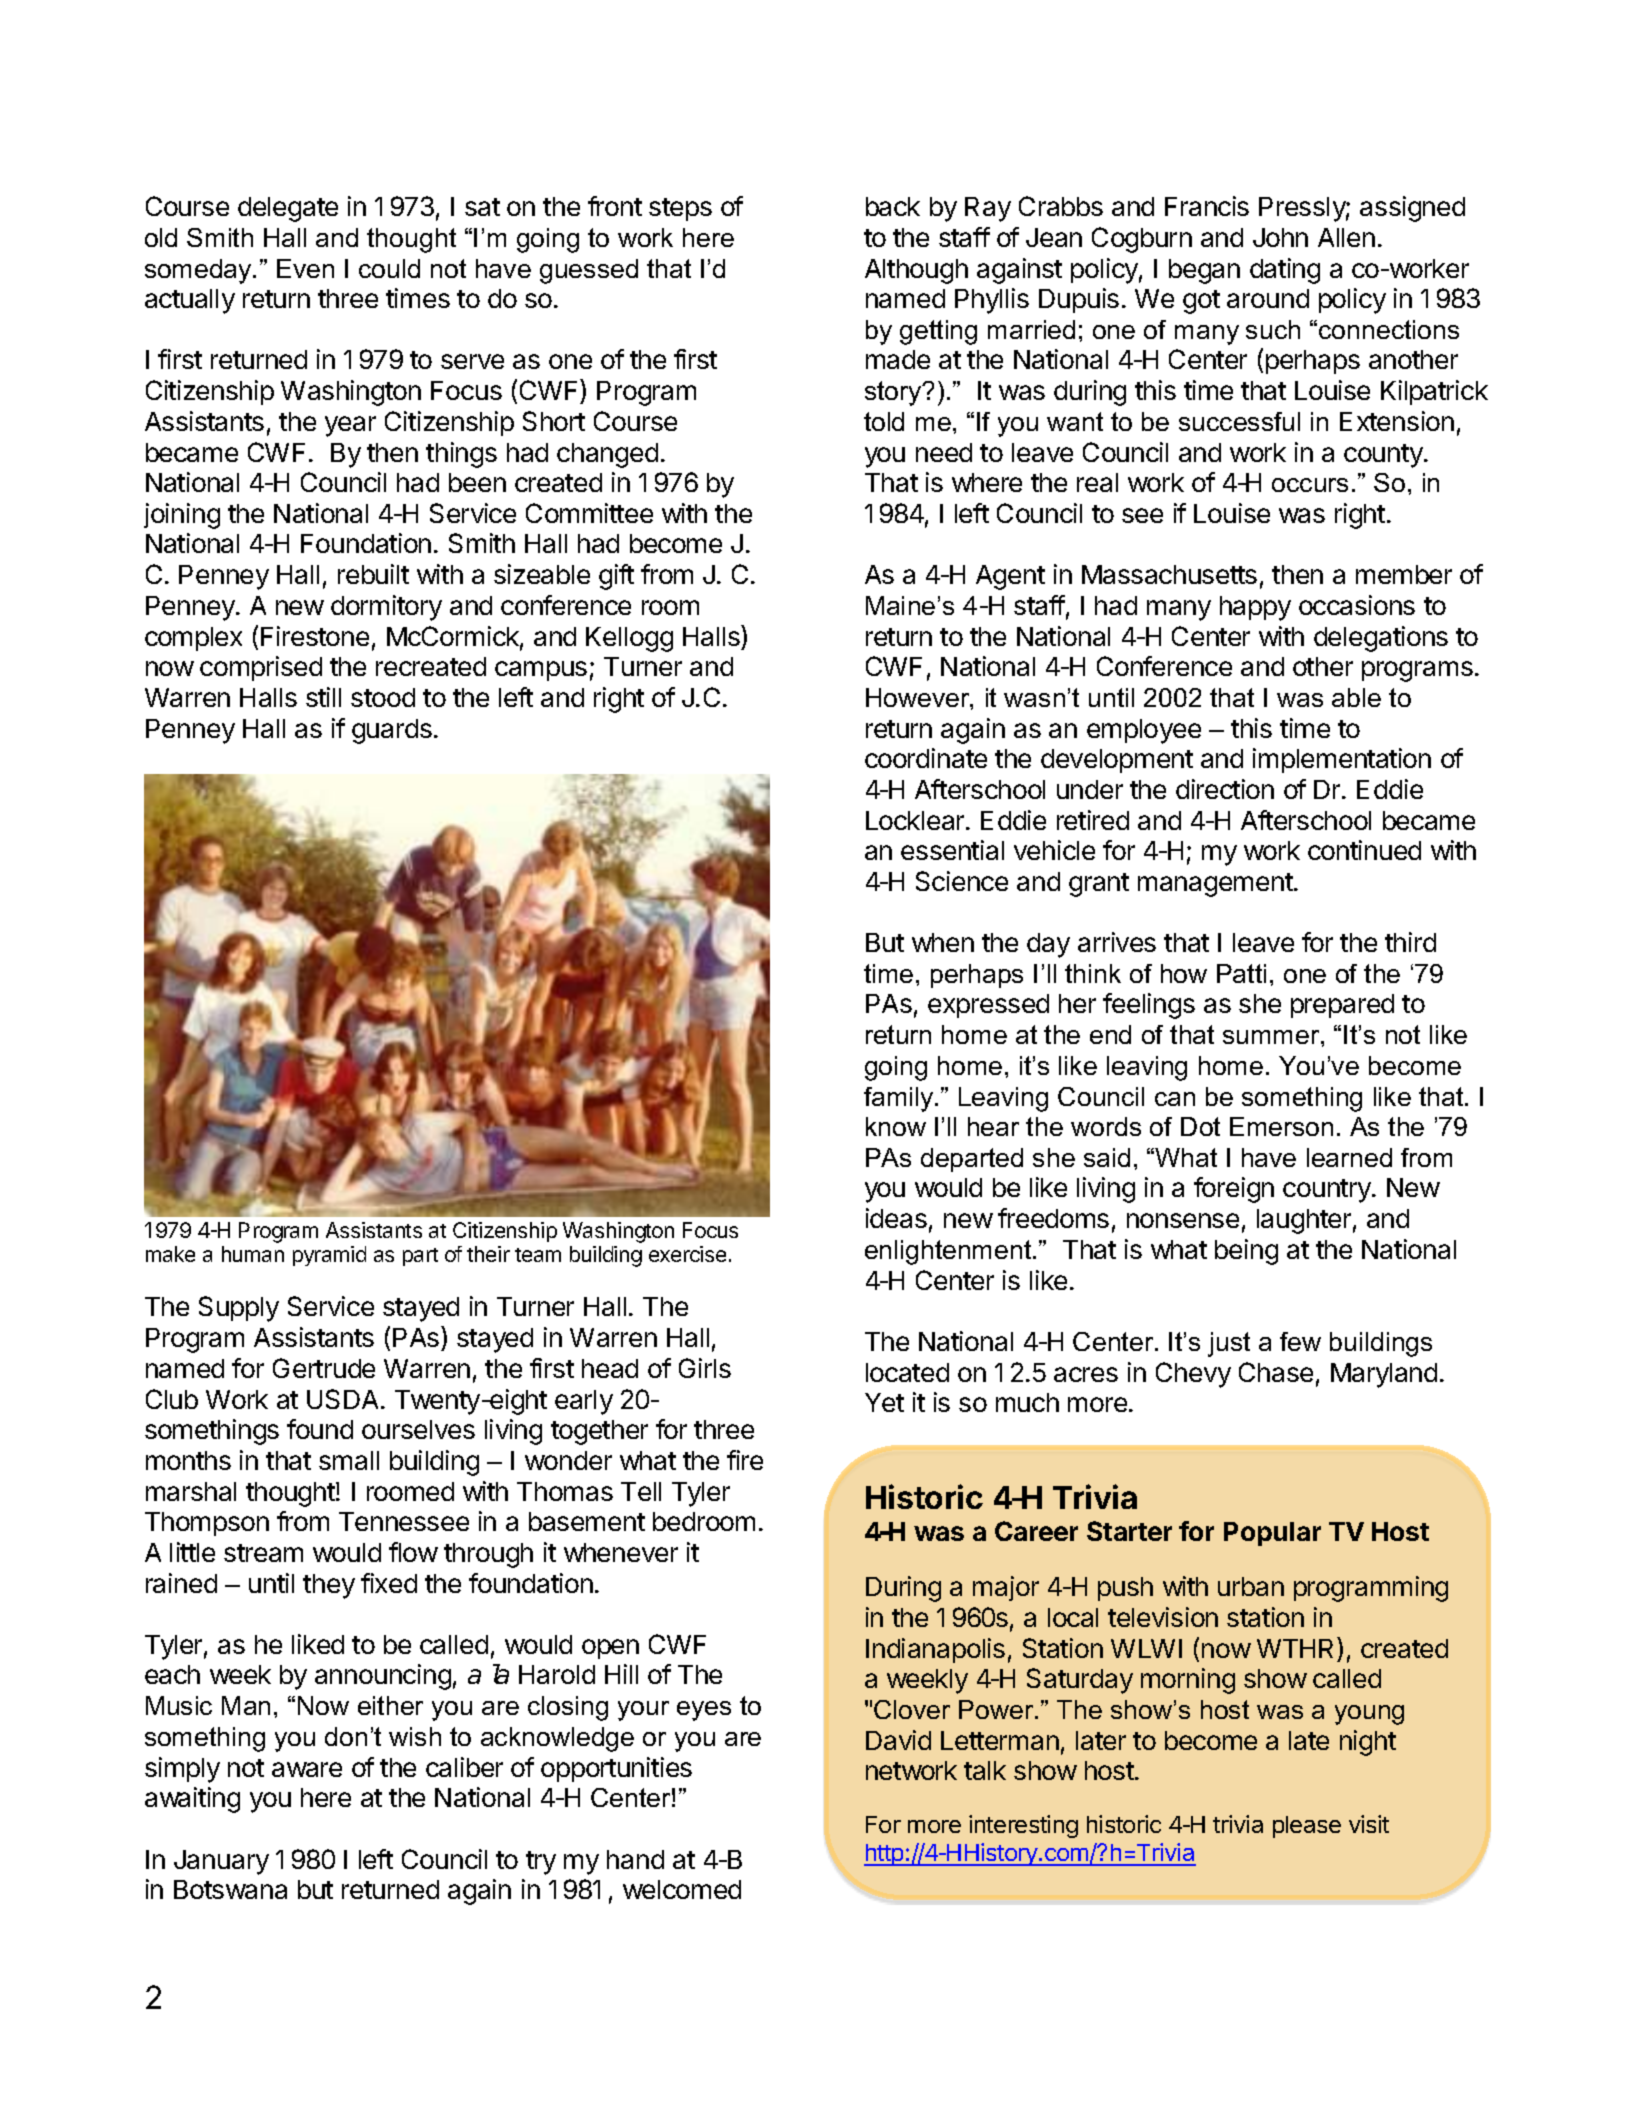  I want to click on family, so click(900, 1099).
